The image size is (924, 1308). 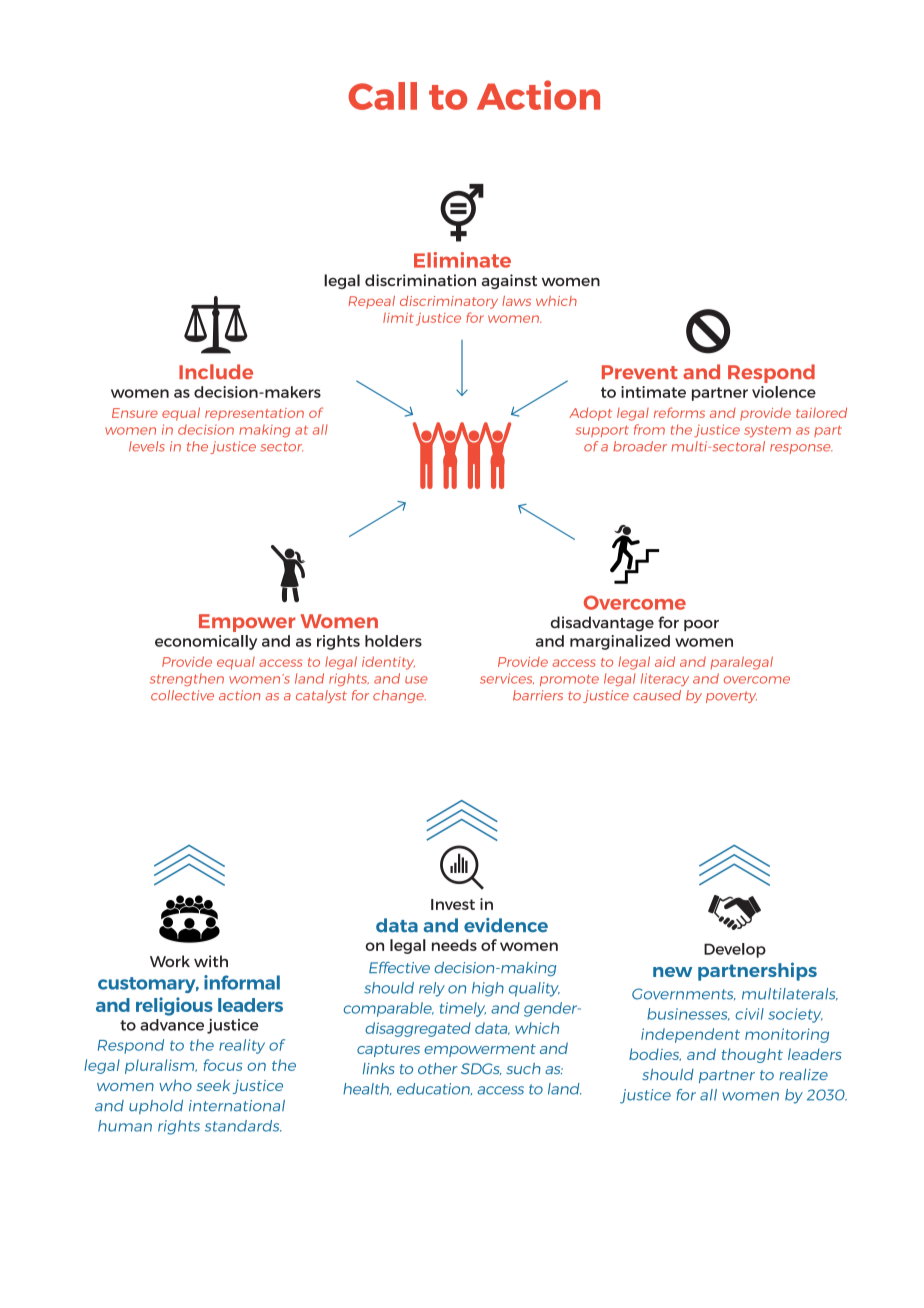 What do you see at coordinates (216, 371) in the document?
I see `Include` at bounding box center [216, 371].
